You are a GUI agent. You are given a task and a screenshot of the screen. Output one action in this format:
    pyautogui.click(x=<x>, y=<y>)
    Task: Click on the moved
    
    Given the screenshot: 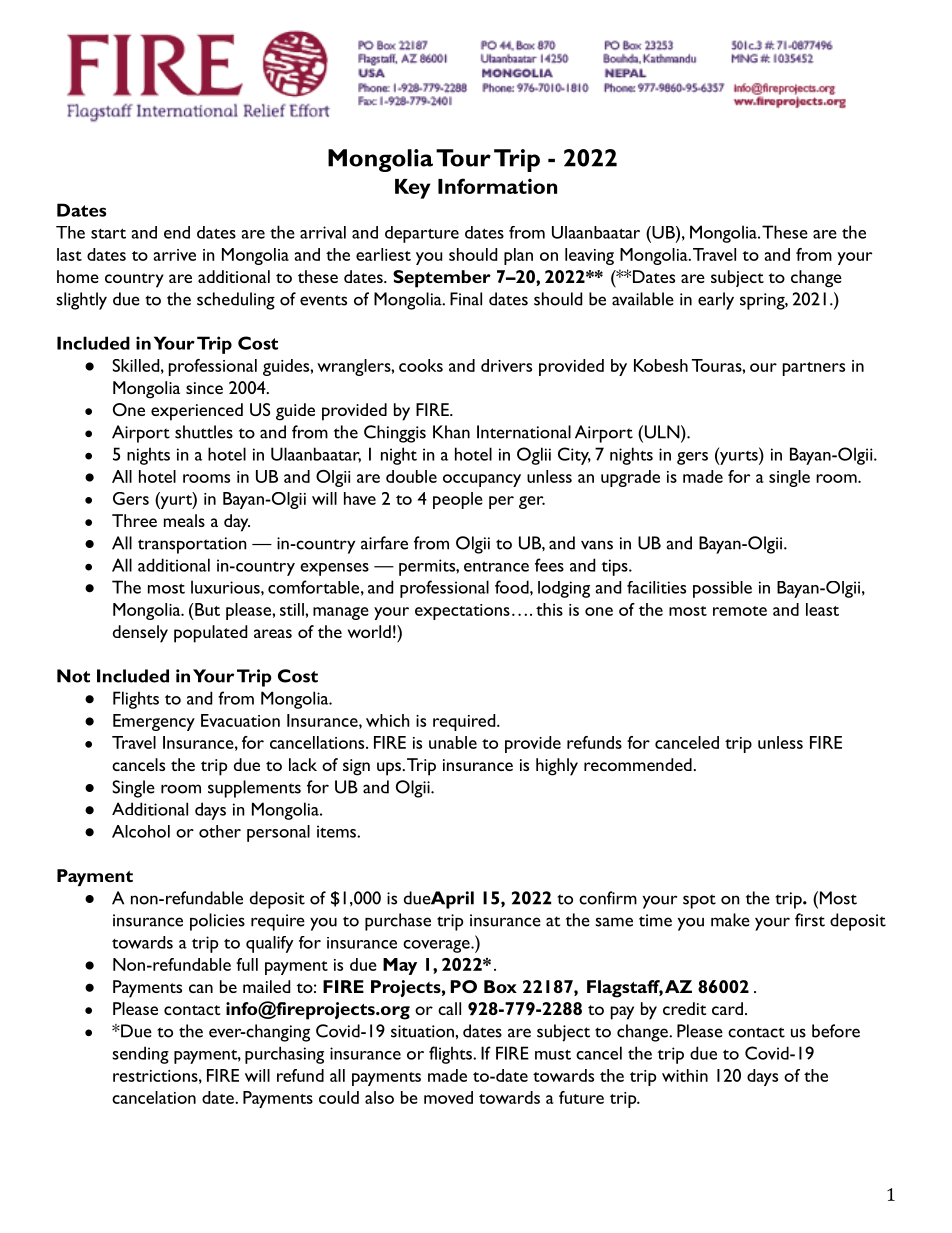 What is the action you would take?
    pyautogui.click(x=448, y=1097)
